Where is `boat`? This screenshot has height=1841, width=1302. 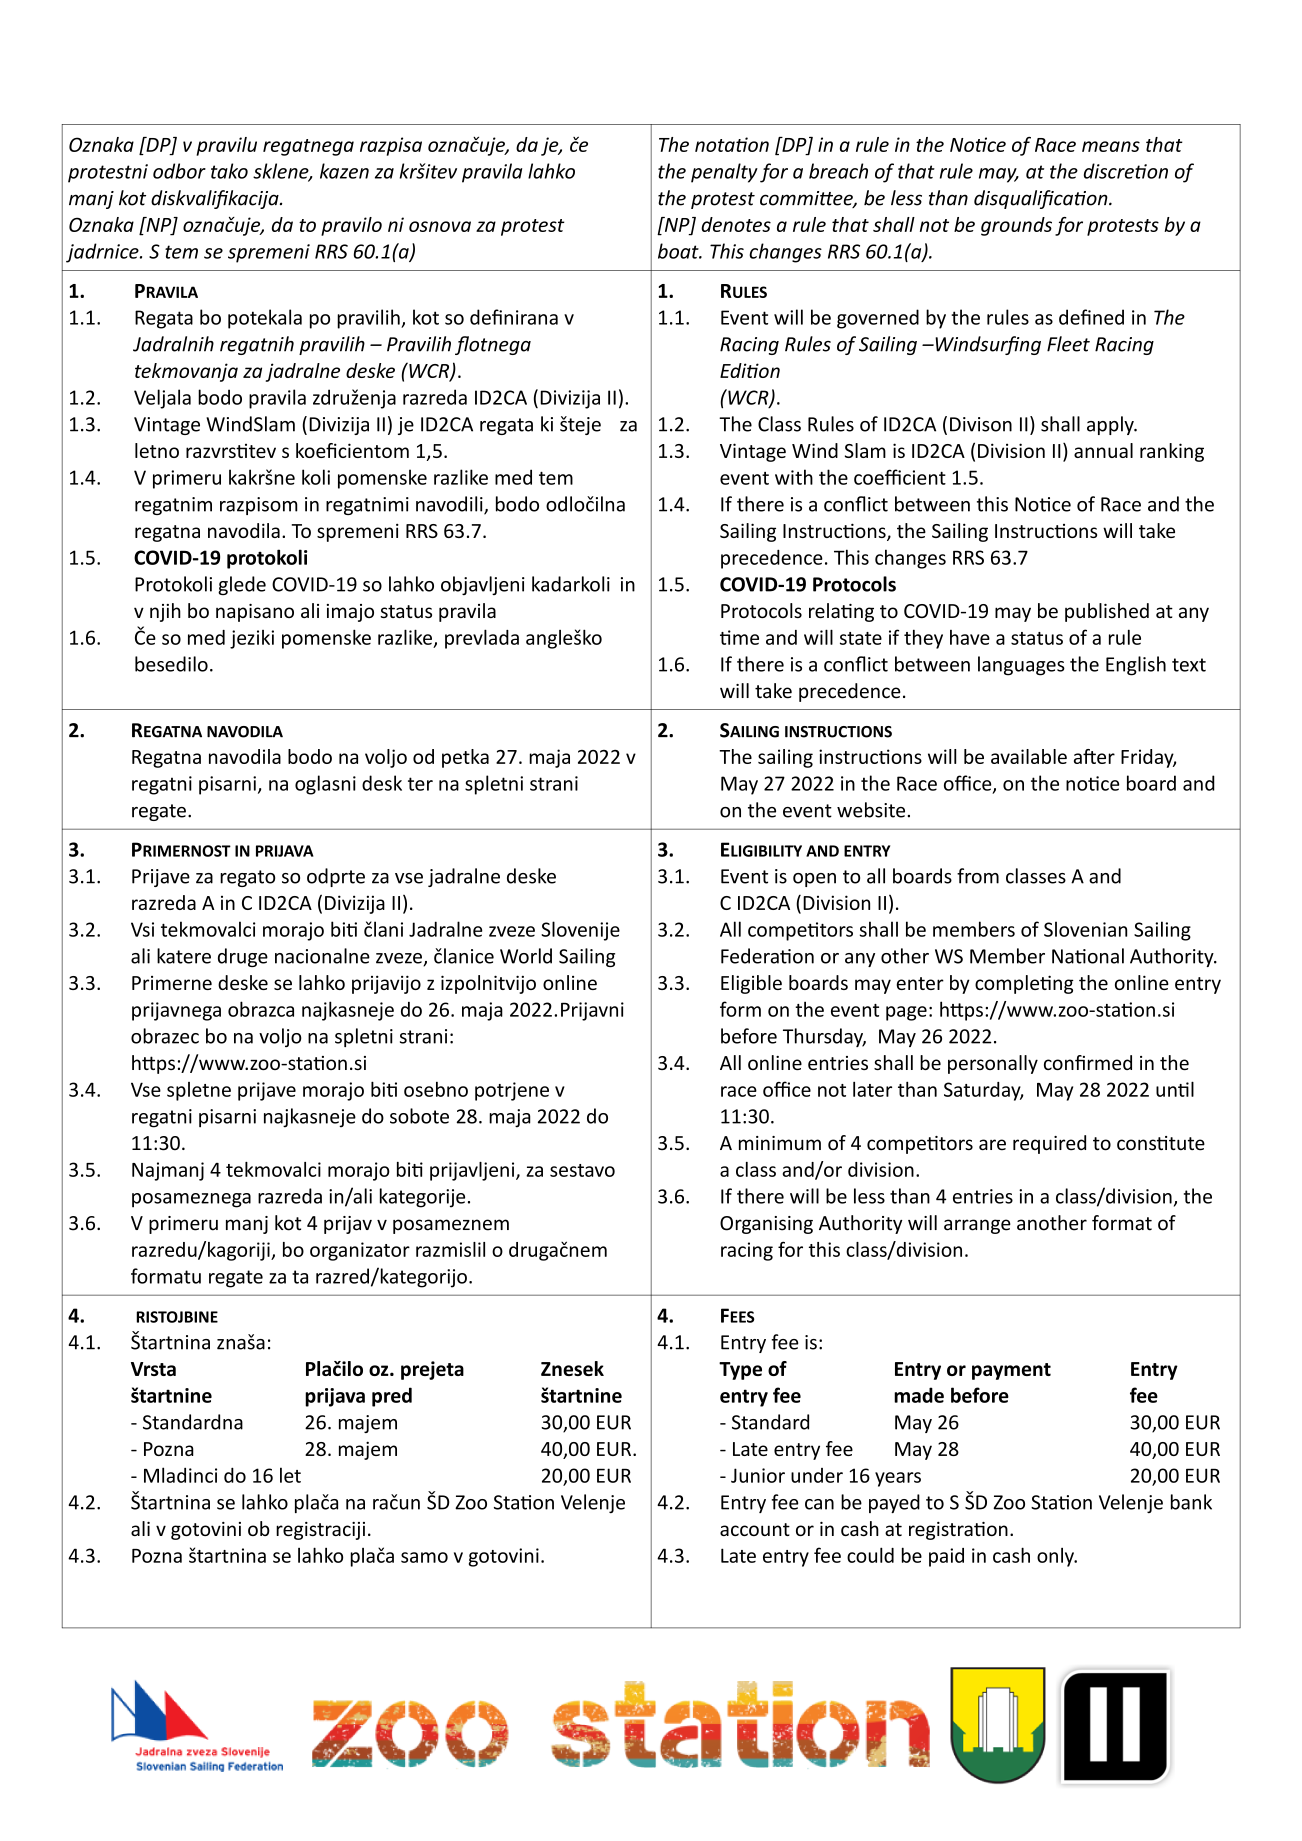
boat is located at coordinates (679, 251).
